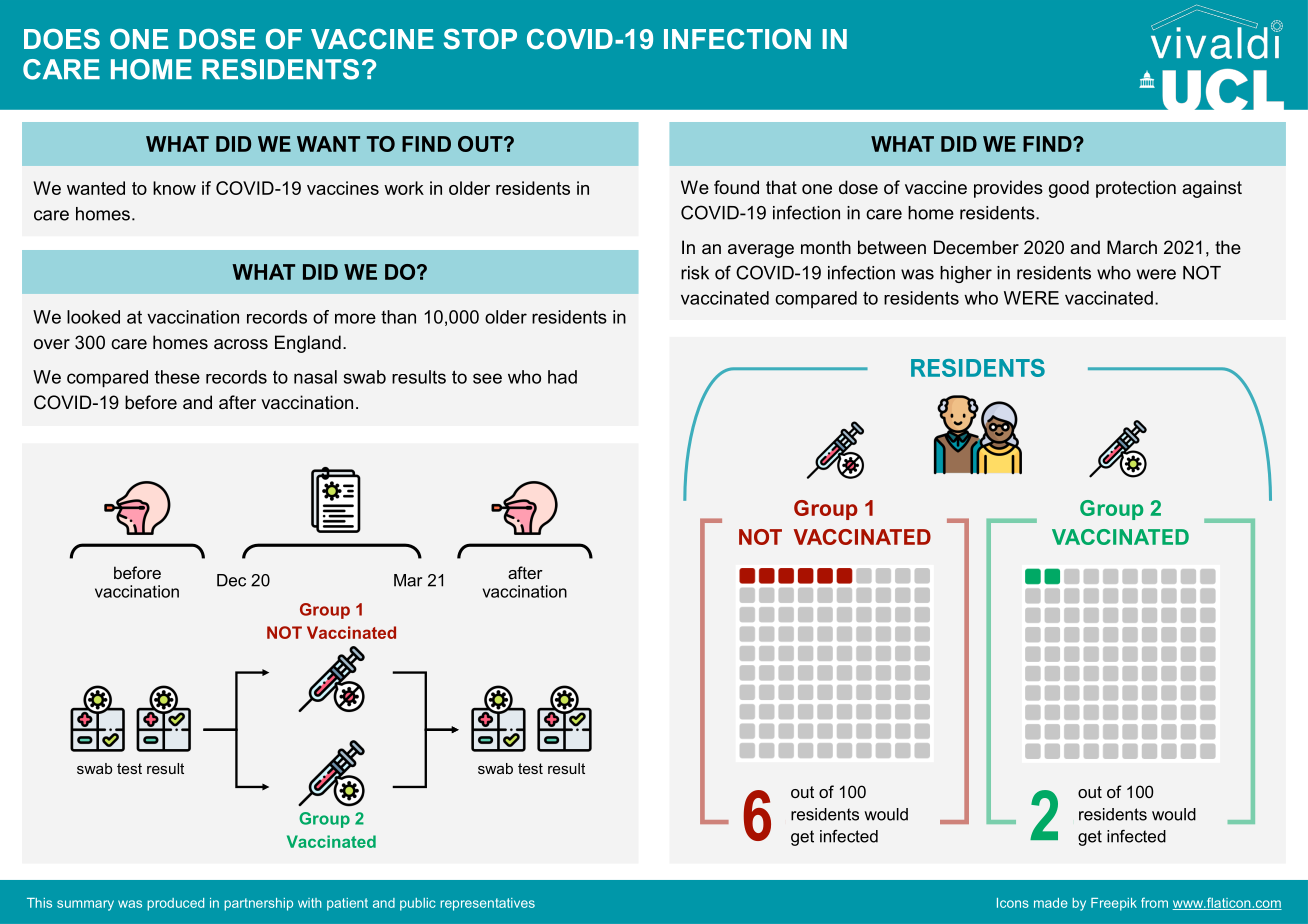  Describe the element at coordinates (1069, 189) in the screenshot. I see `good` at that location.
